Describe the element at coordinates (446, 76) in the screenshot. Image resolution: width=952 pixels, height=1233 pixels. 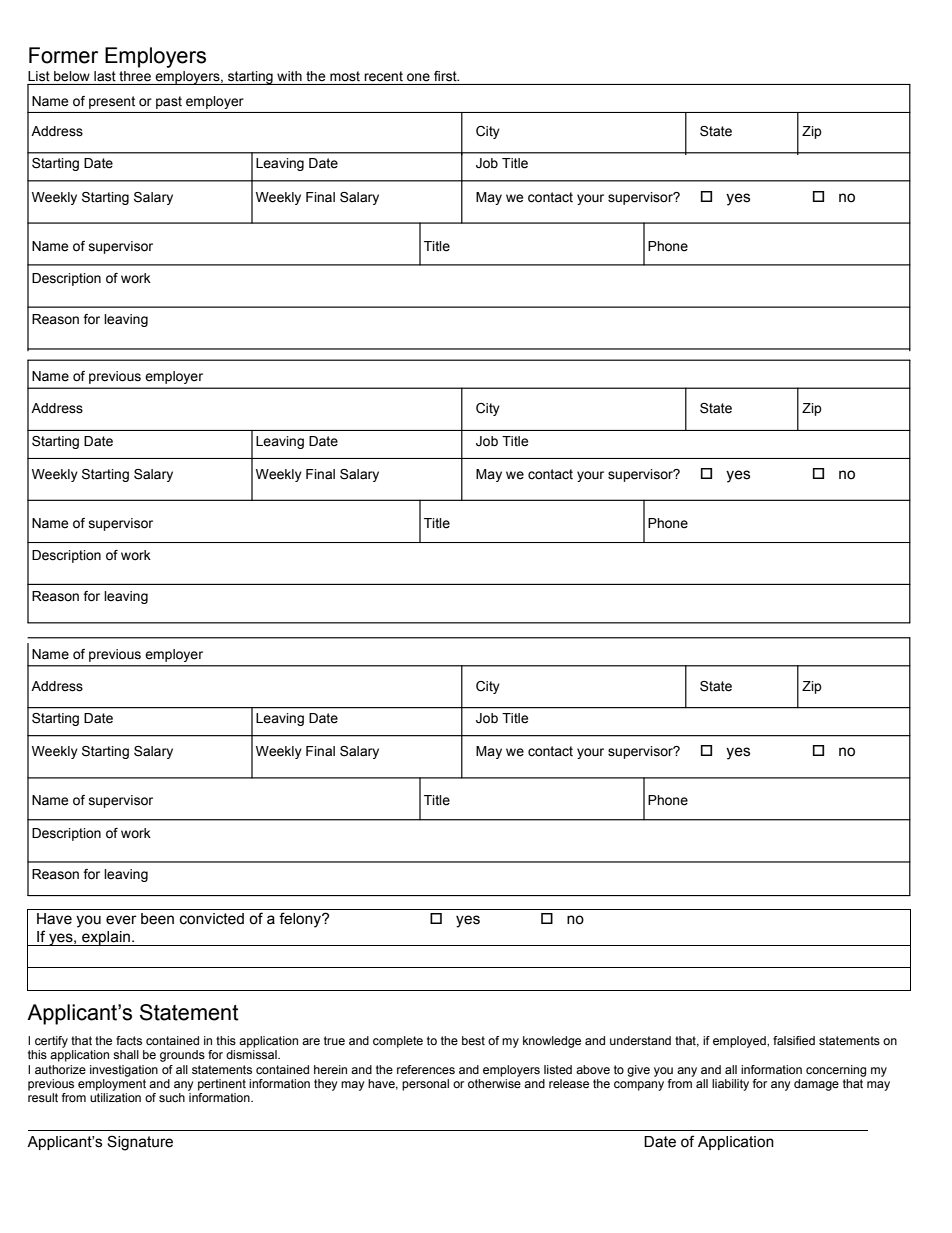
I see `first` at that location.
